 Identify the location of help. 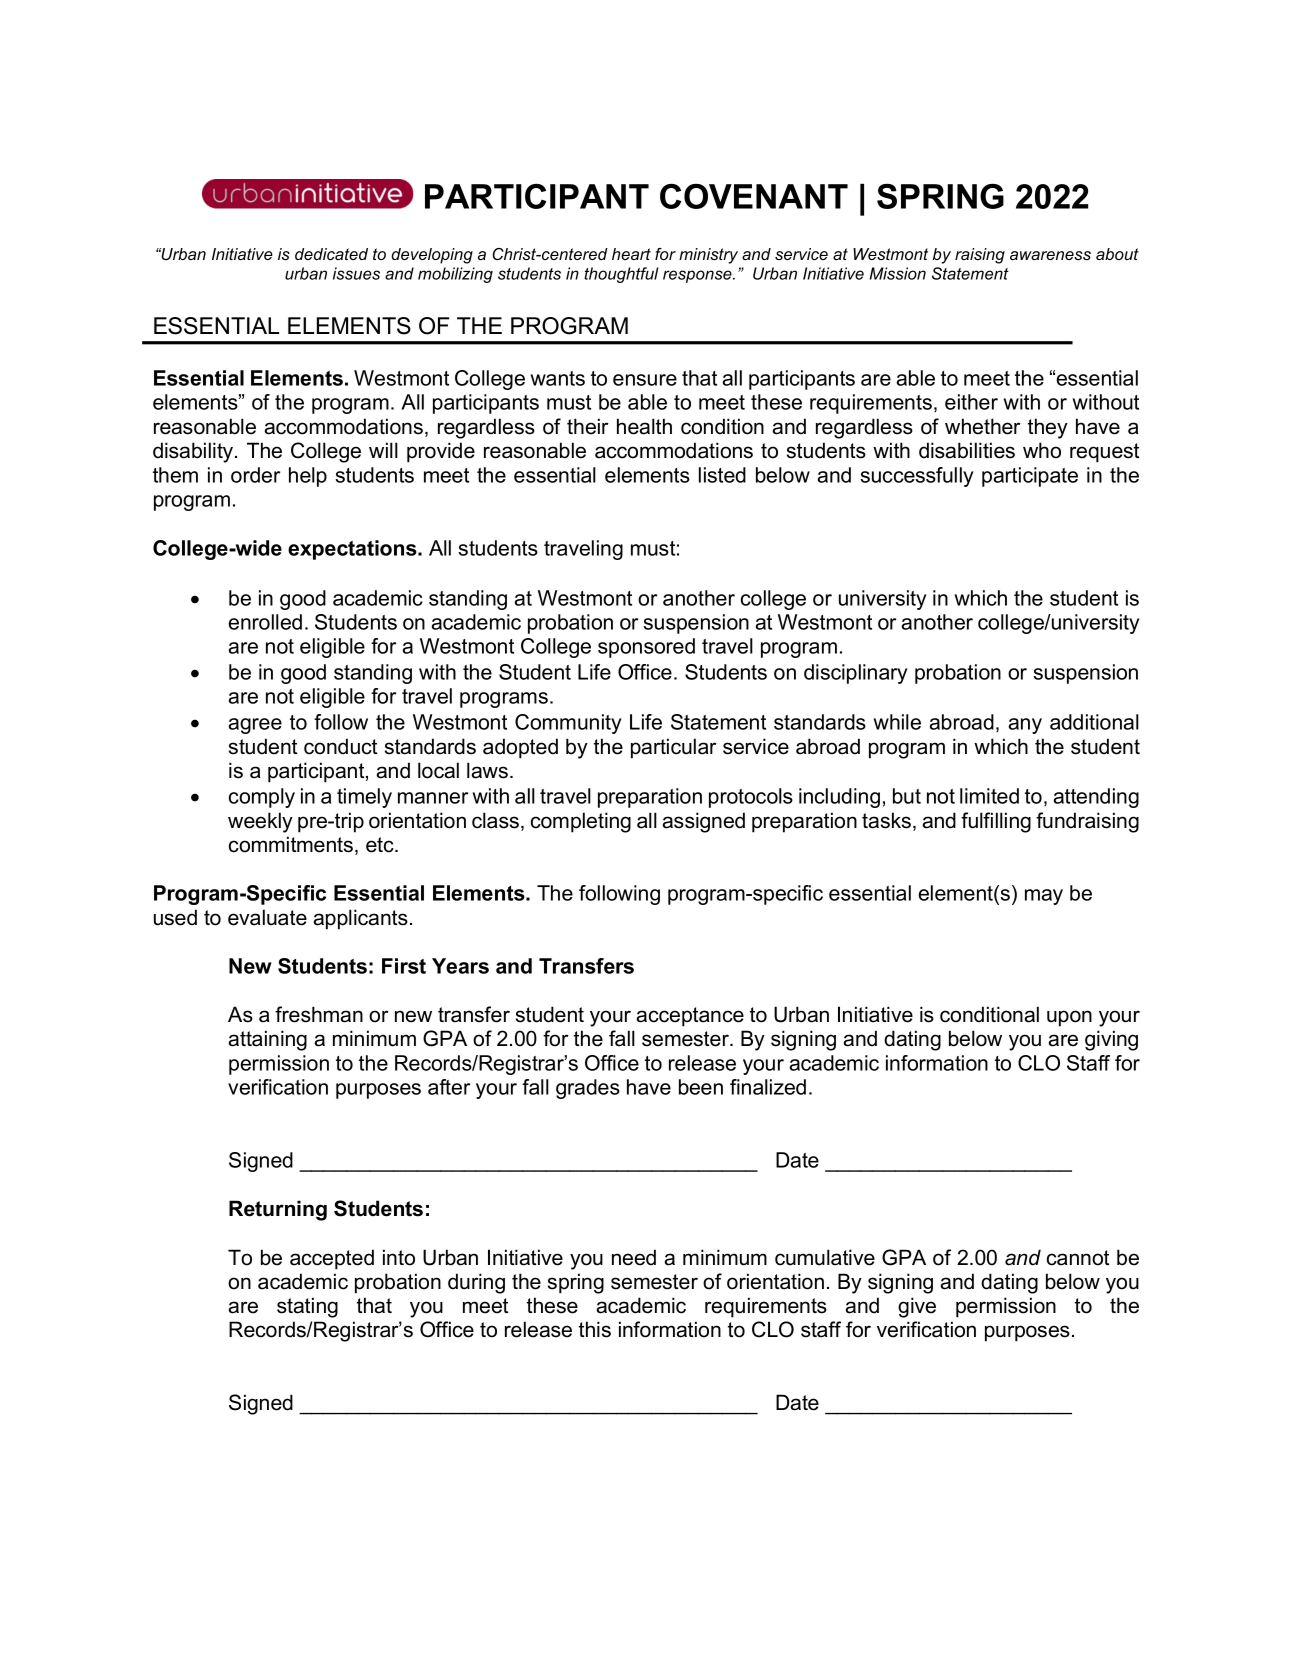
(308, 477).
